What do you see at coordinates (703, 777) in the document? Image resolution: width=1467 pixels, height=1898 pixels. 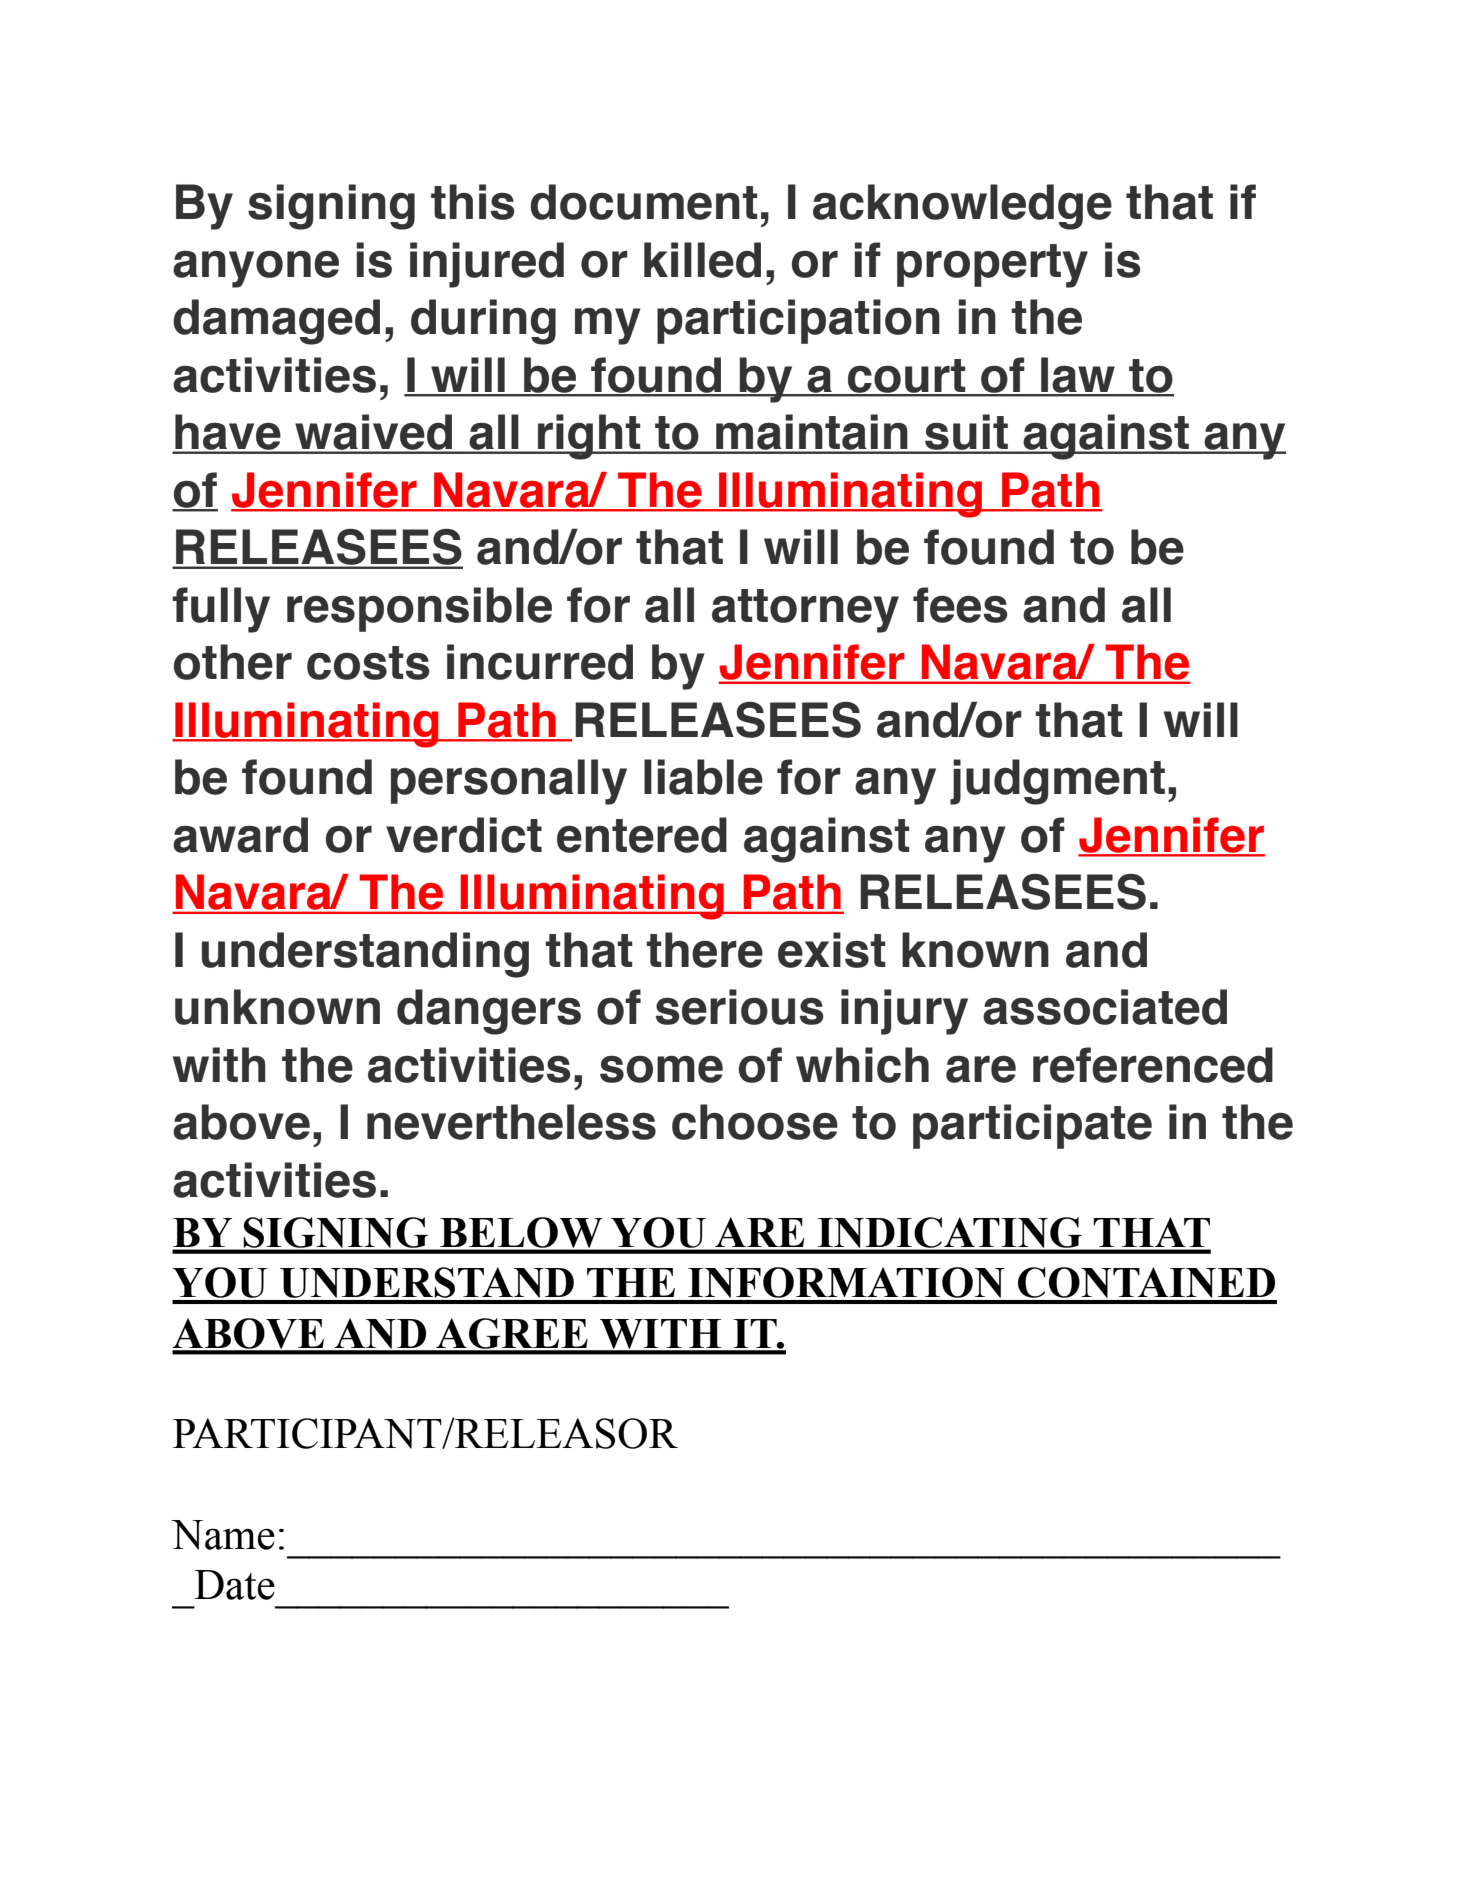 I see `liable` at bounding box center [703, 777].
